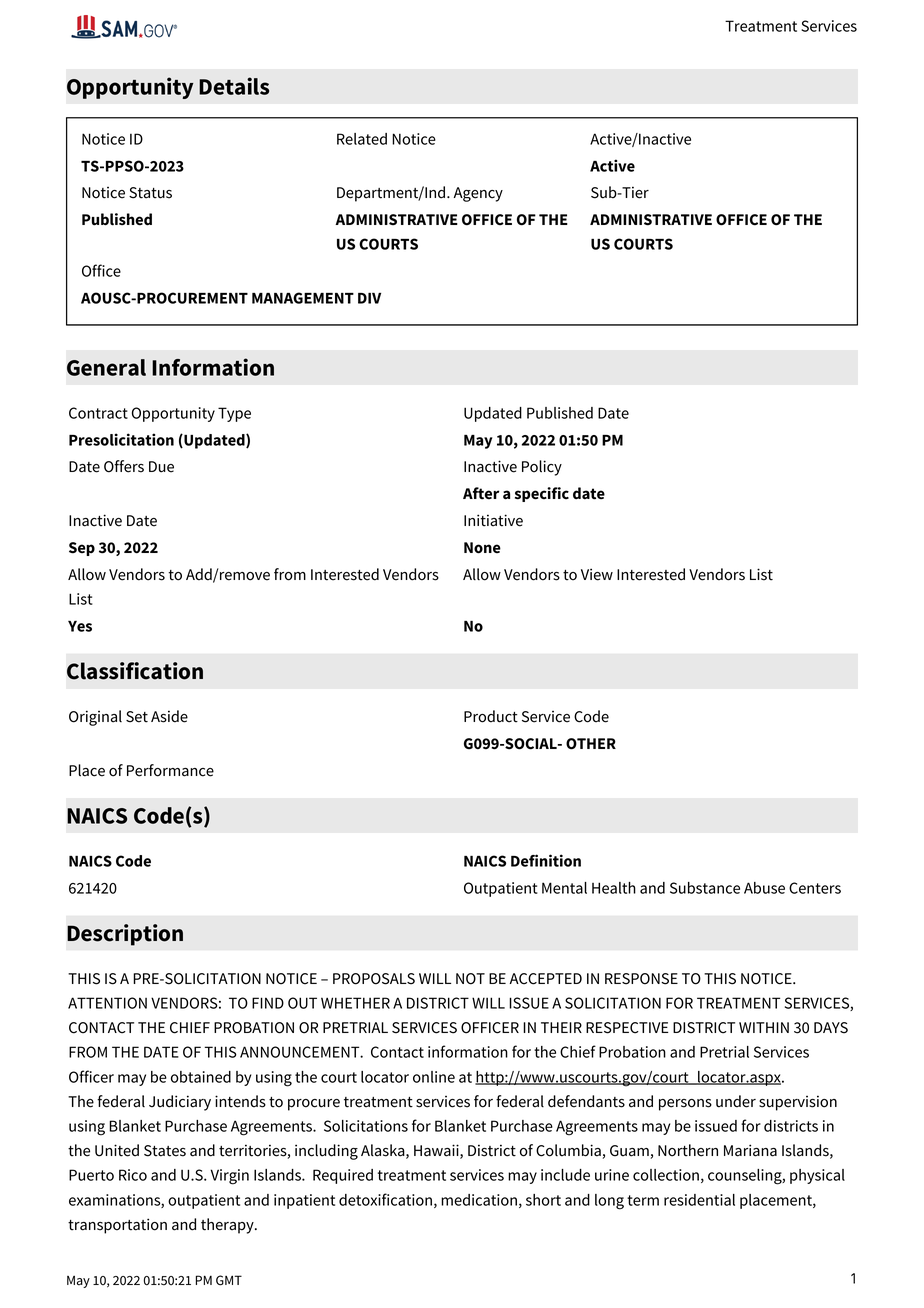 This document has width=924, height=1308. Describe the element at coordinates (135, 671) in the document. I see `Classification` at that location.
